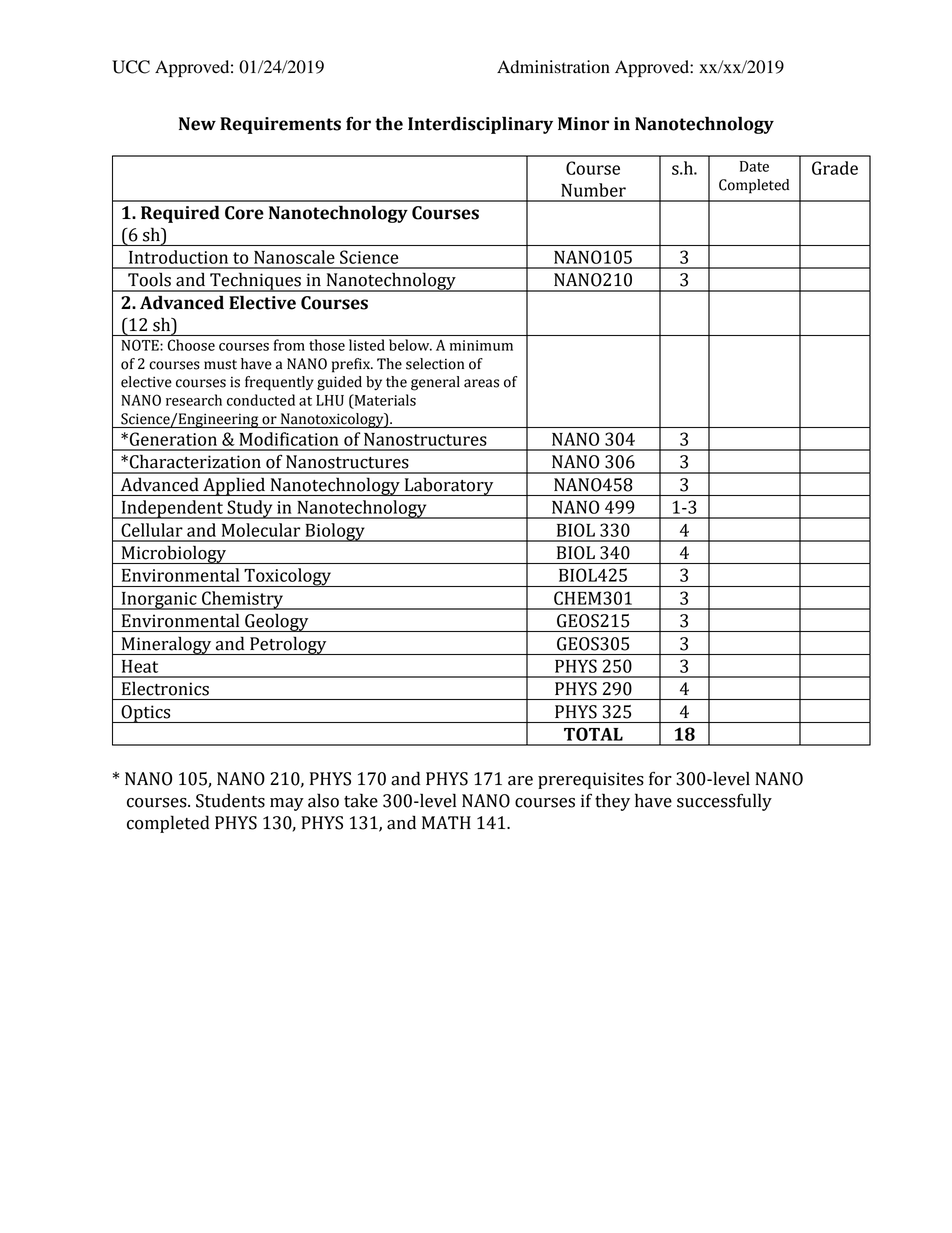  I want to click on Generation, so click(172, 439).
